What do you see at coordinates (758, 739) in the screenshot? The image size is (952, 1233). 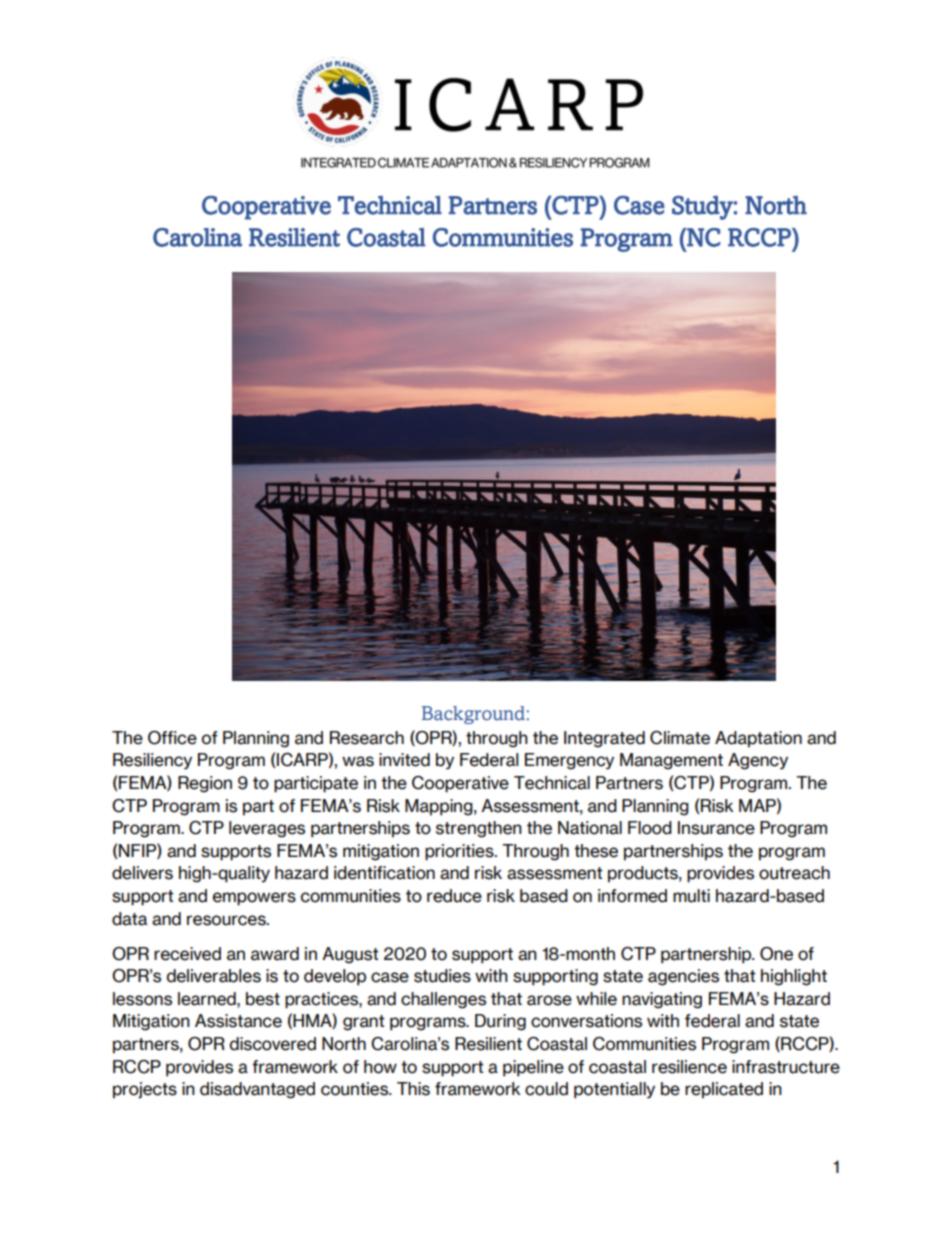 I see `Adaptation` at bounding box center [758, 739].
